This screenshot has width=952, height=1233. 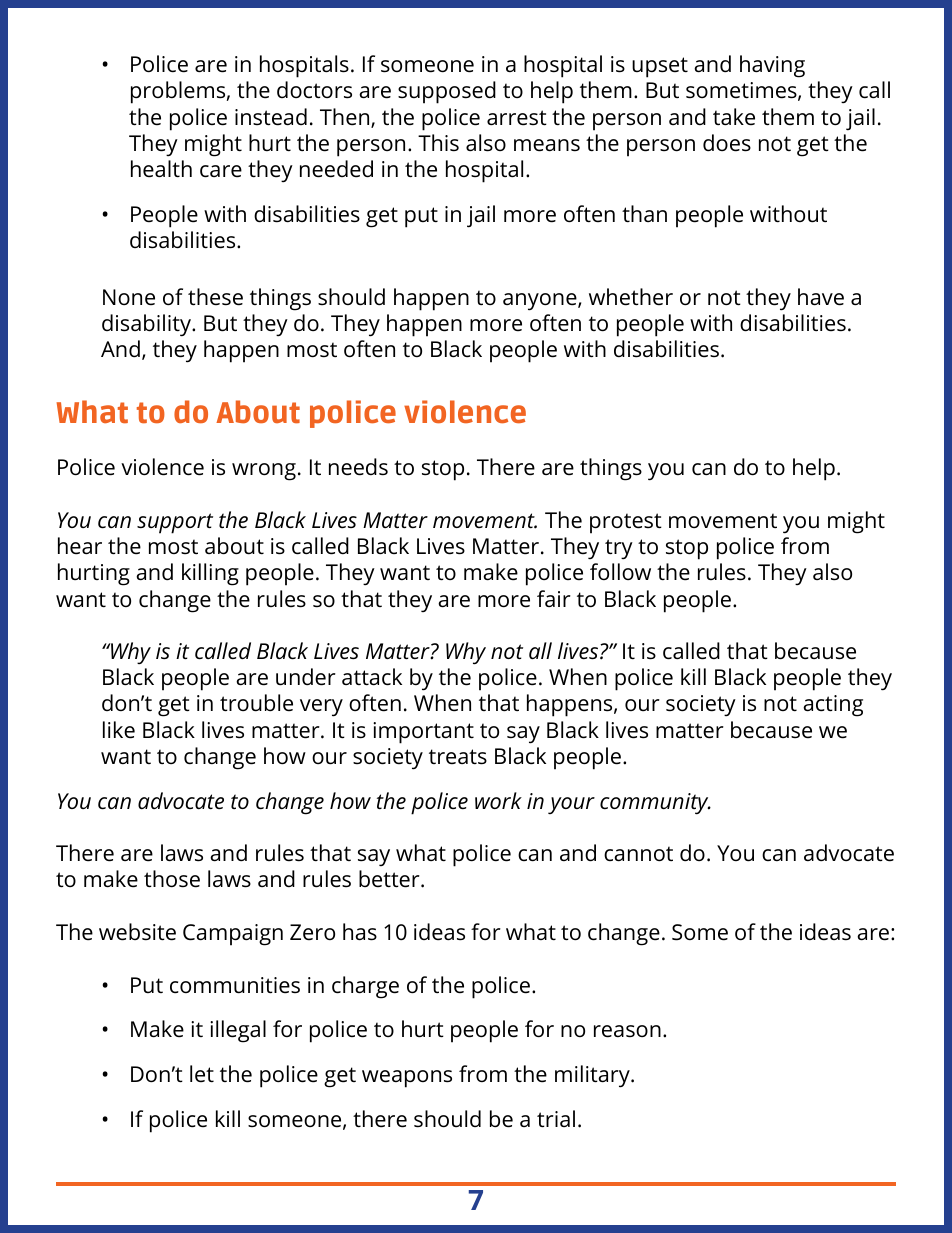 I want to click on health, so click(x=161, y=169).
